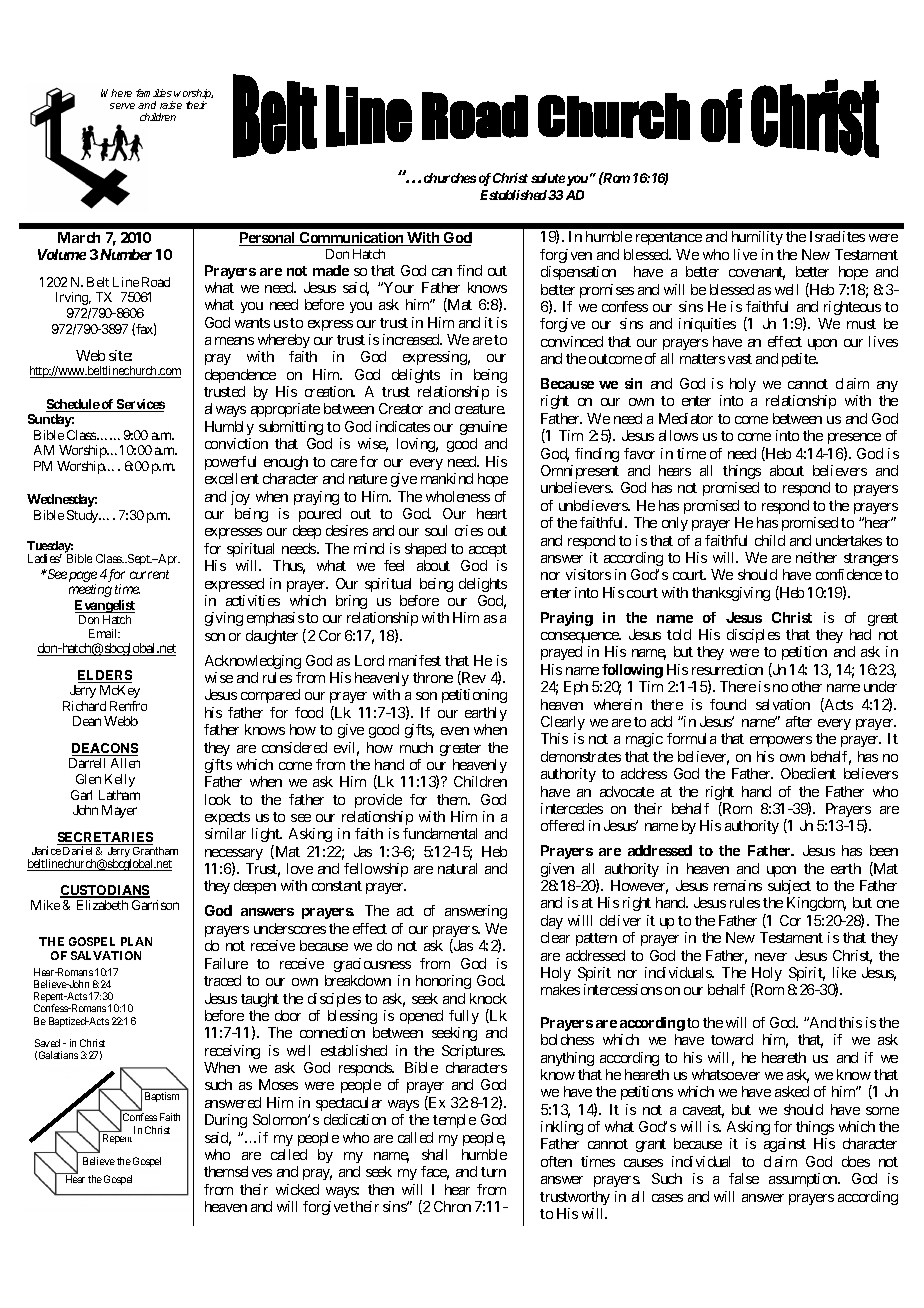 The width and height of the screenshot is (924, 1308). I want to click on excellent, so click(232, 478).
